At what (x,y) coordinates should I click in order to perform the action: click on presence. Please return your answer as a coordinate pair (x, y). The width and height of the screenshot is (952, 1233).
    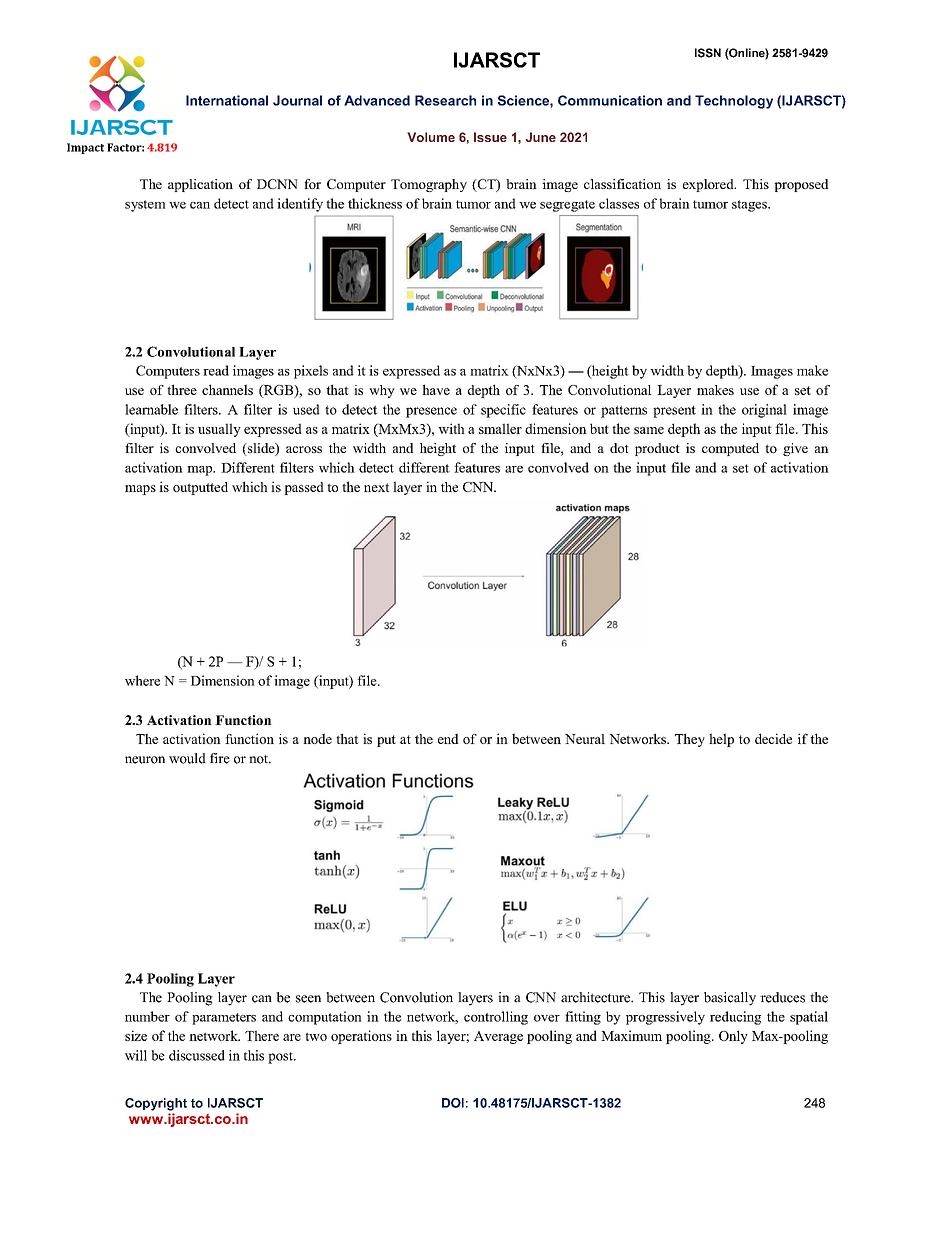
    Looking at the image, I should click on (431, 412).
